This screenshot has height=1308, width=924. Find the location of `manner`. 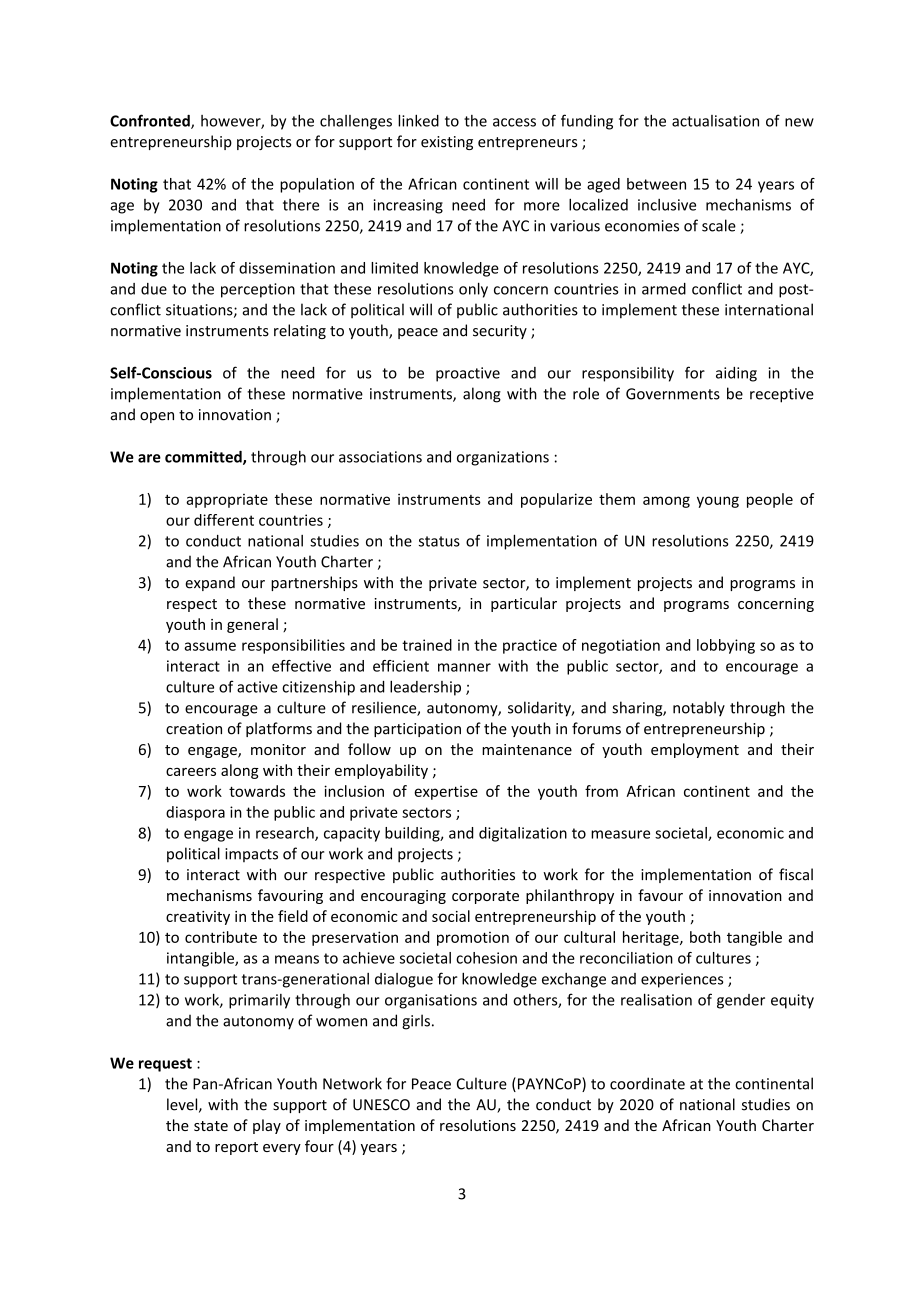

manner is located at coordinates (464, 667).
